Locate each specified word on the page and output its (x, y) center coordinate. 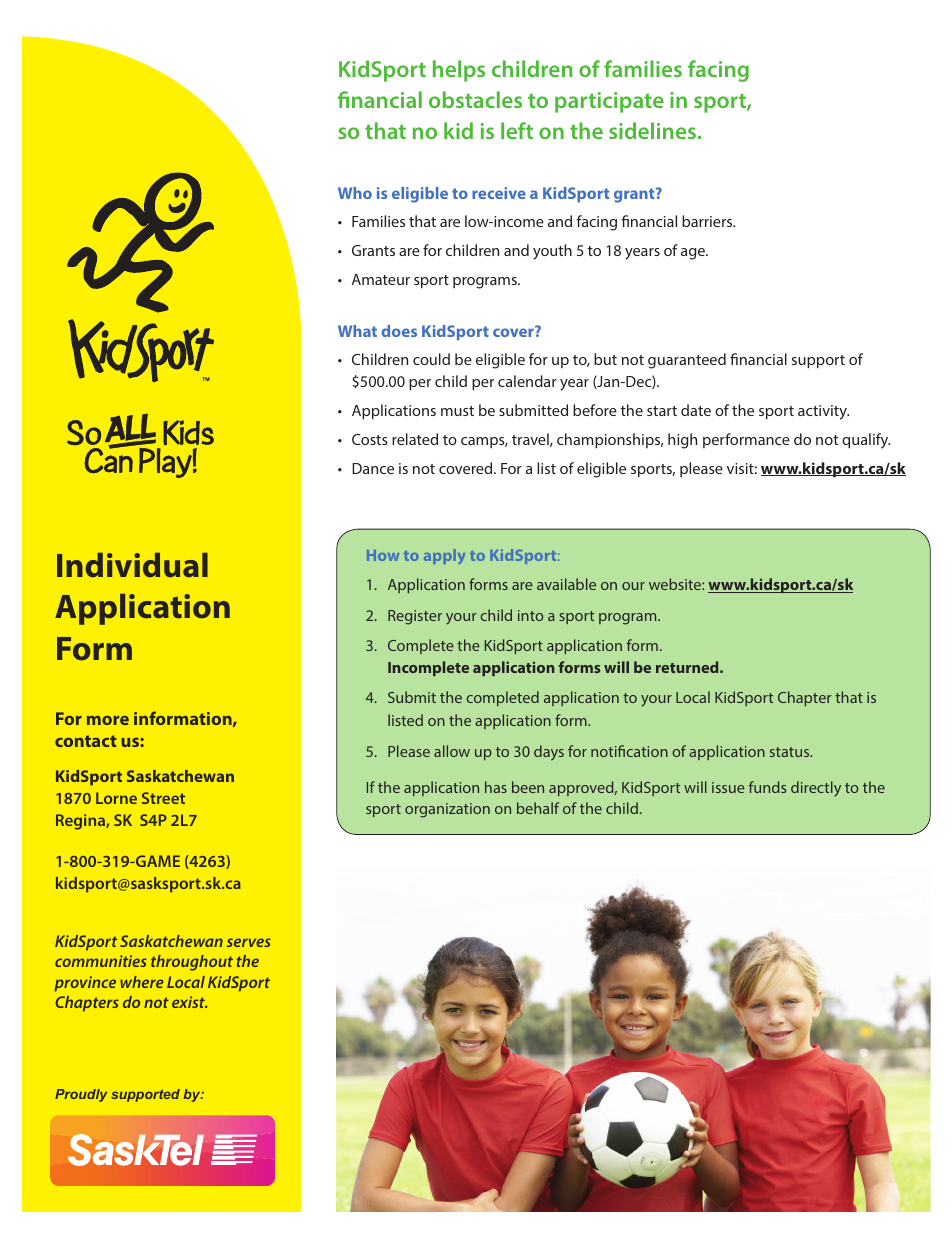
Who (355, 193)
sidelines (652, 130)
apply (444, 556)
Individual (132, 565)
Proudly (81, 1095)
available (566, 584)
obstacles (475, 99)
